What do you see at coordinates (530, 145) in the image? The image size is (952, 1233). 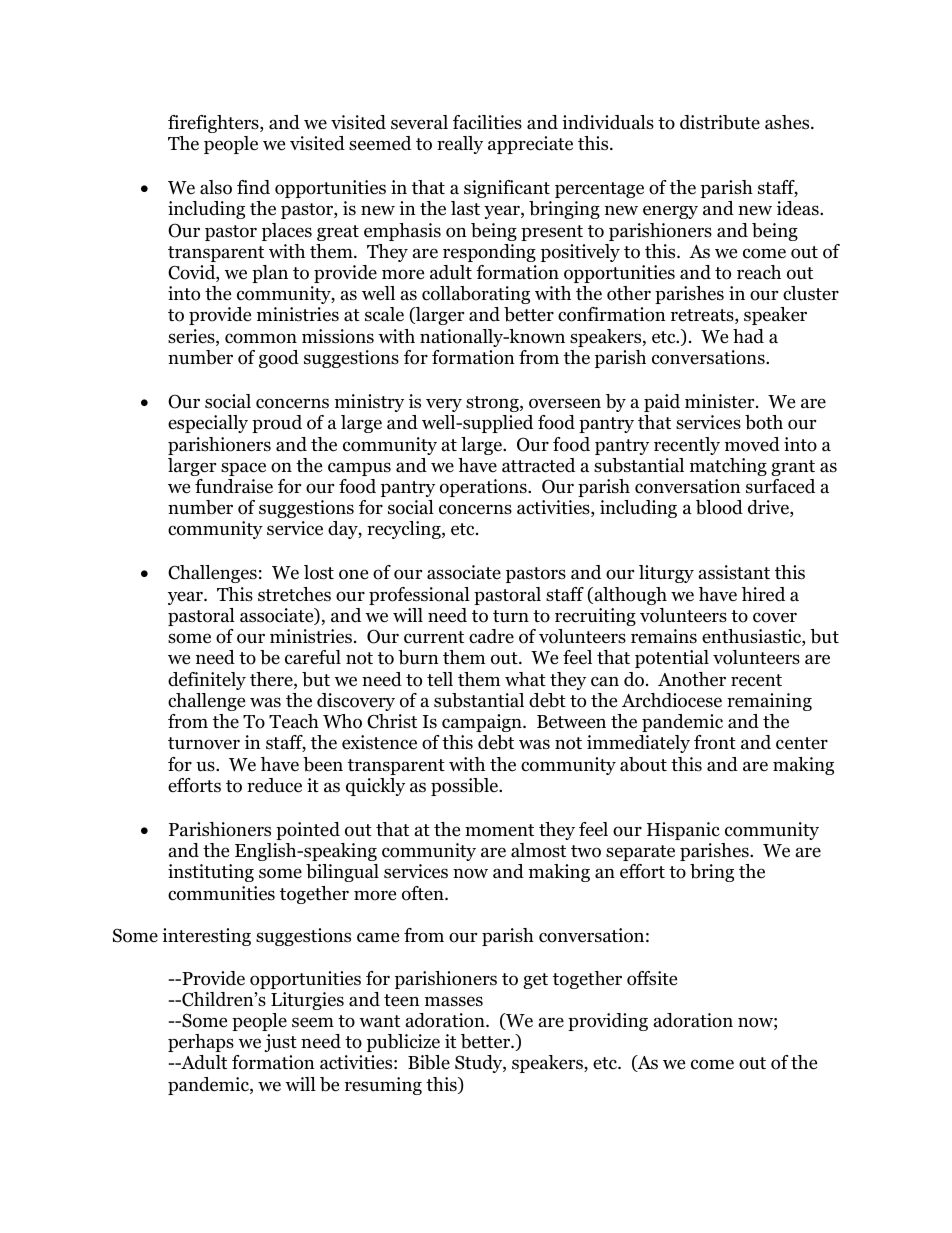 I see `appreciate` at bounding box center [530, 145].
